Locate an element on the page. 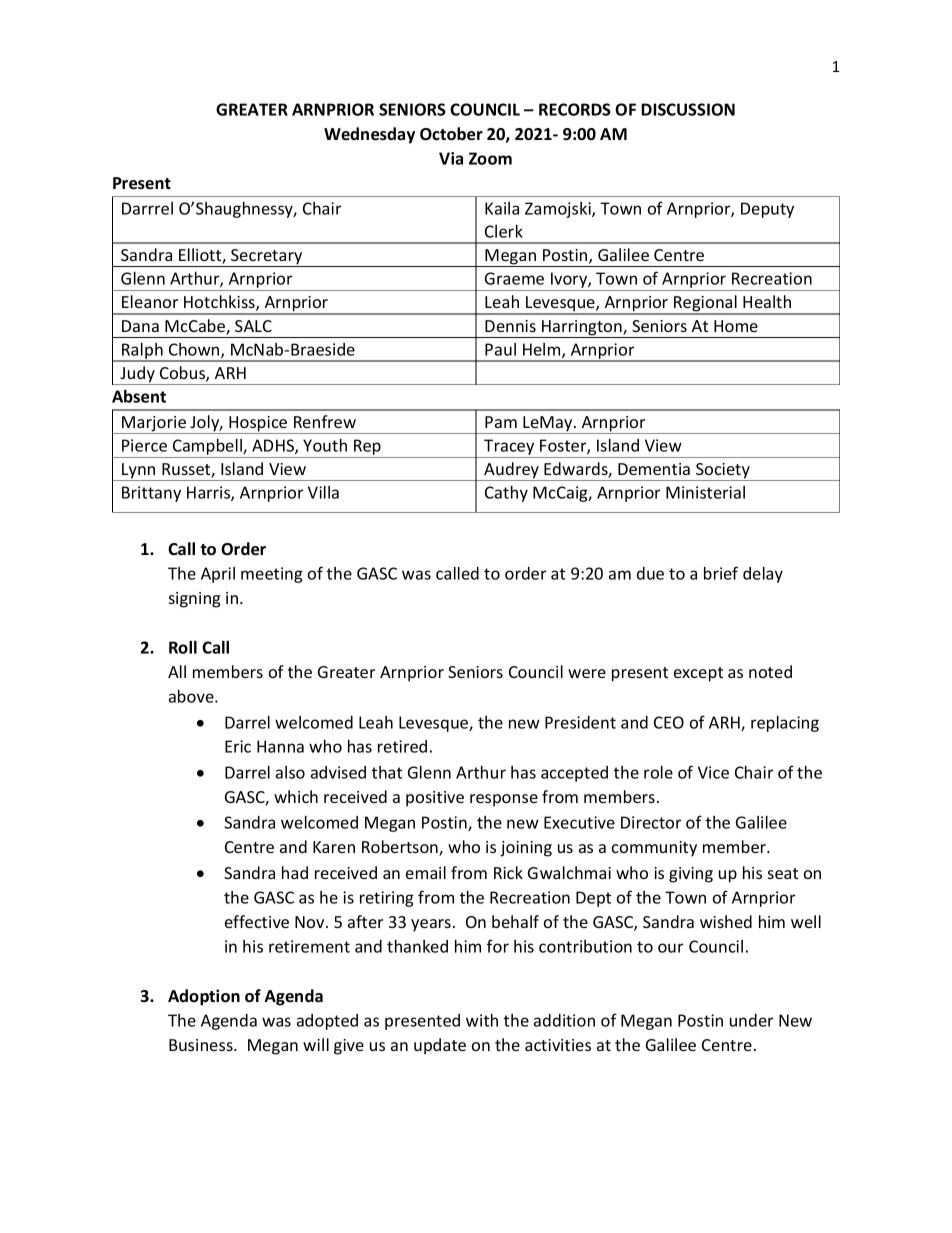 Image resolution: width=952 pixels, height=1233 pixels. Eric is located at coordinates (238, 746).
